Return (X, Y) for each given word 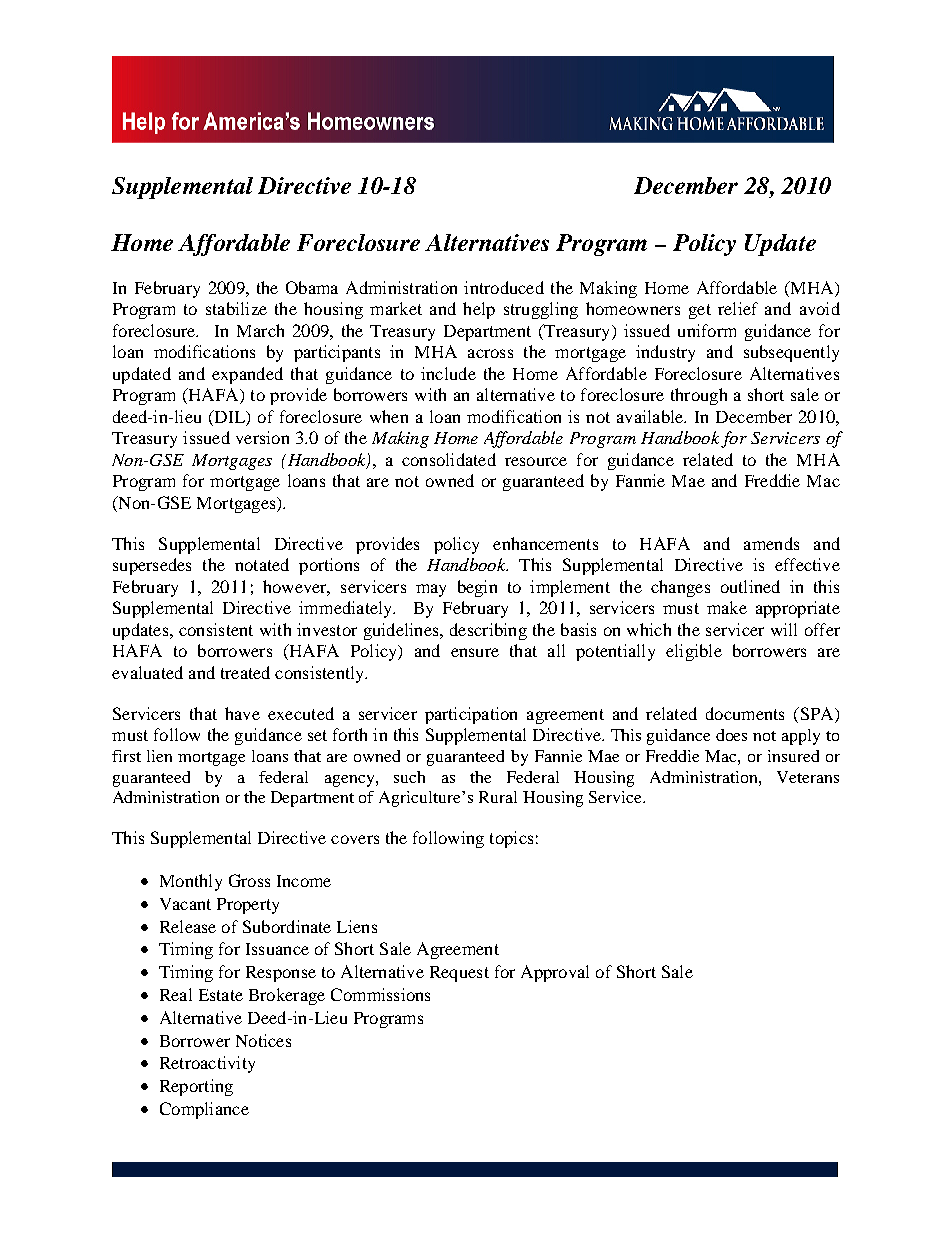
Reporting (196, 1087)
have (242, 713)
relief (738, 308)
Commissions (380, 994)
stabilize (236, 308)
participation (471, 715)
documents (745, 713)
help (479, 310)
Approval (555, 973)
